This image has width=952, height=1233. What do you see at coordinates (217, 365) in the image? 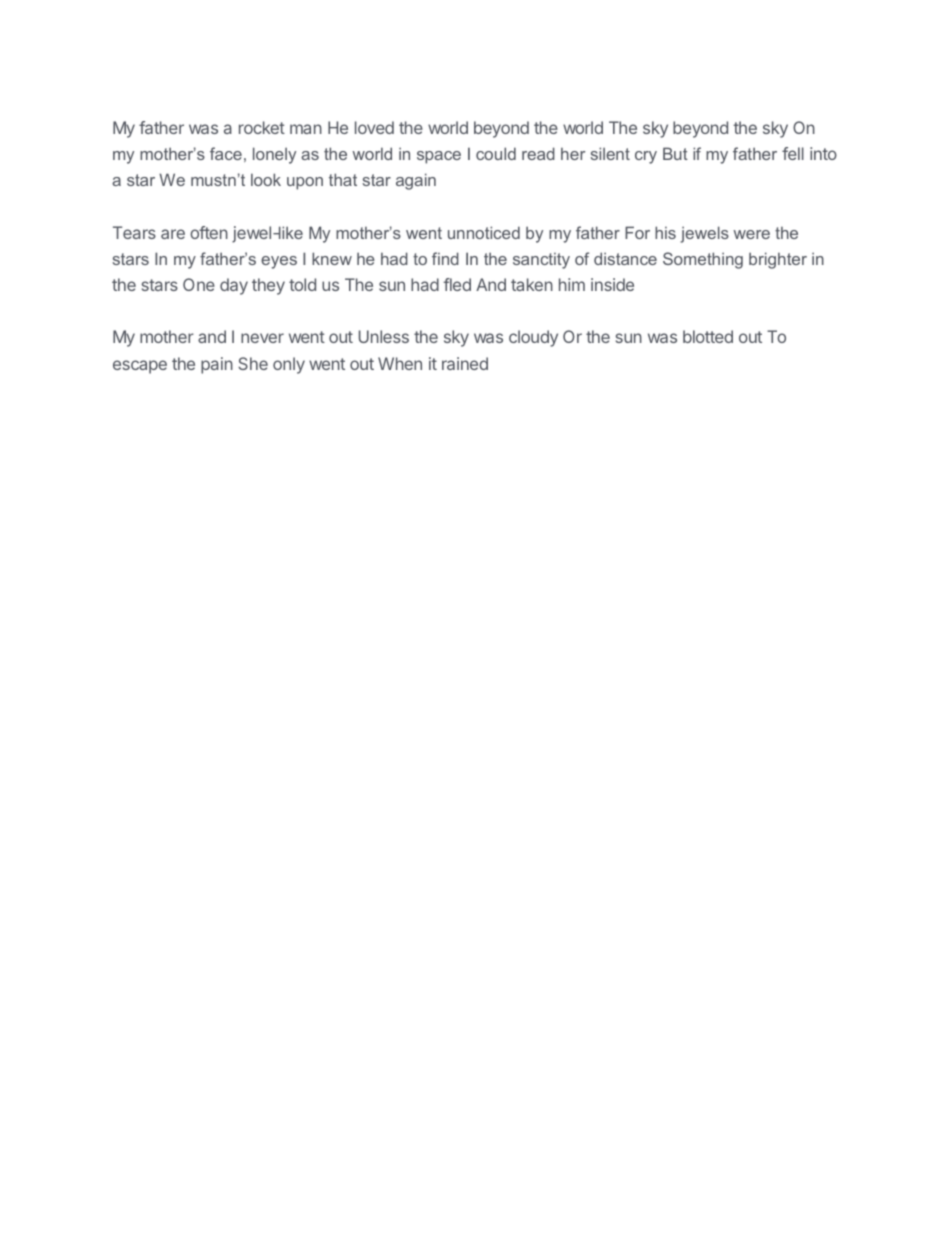
I see `pain` at bounding box center [217, 365].
